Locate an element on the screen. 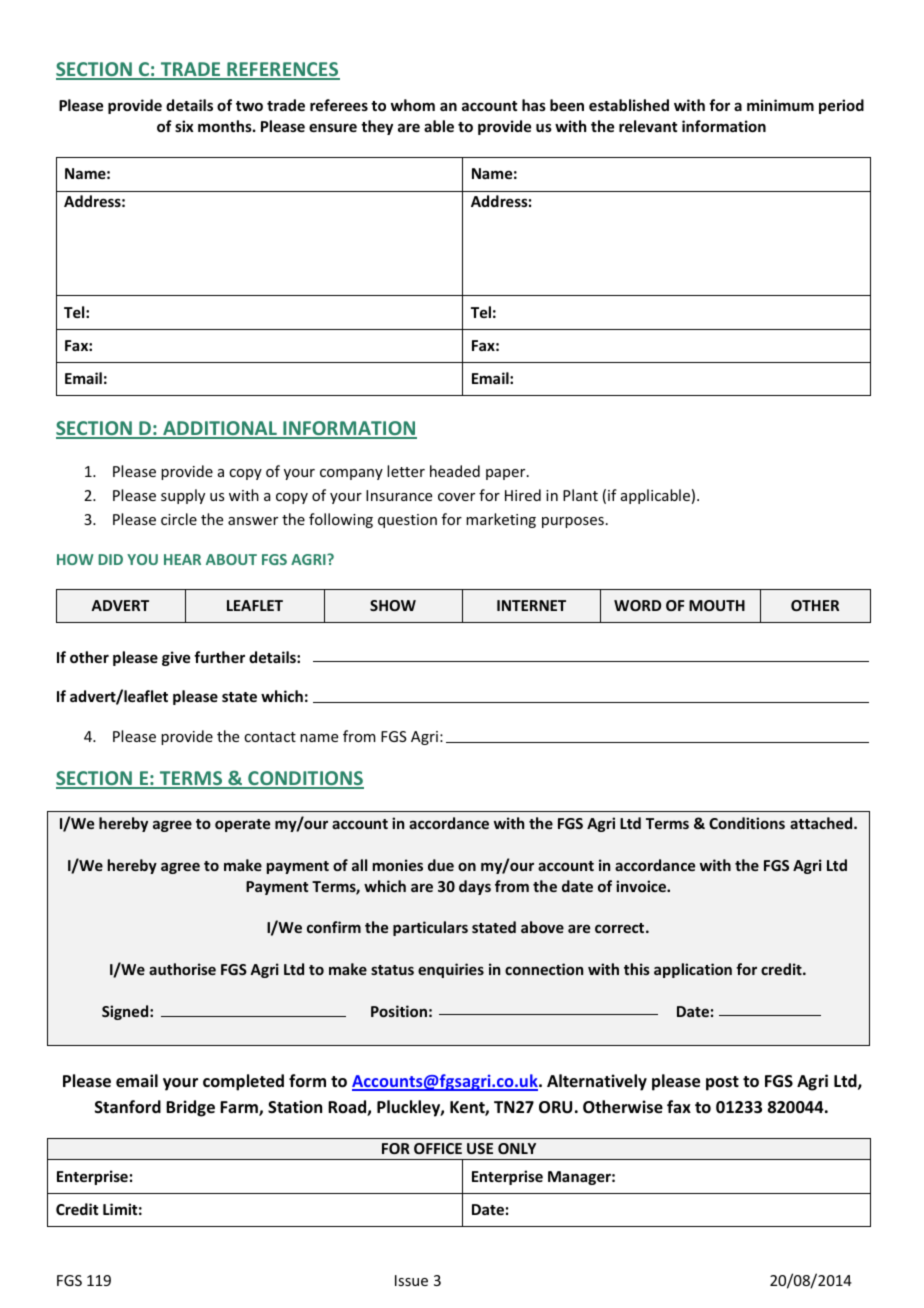 The width and height of the screenshot is (924, 1308). enquiries is located at coordinates (451, 970).
